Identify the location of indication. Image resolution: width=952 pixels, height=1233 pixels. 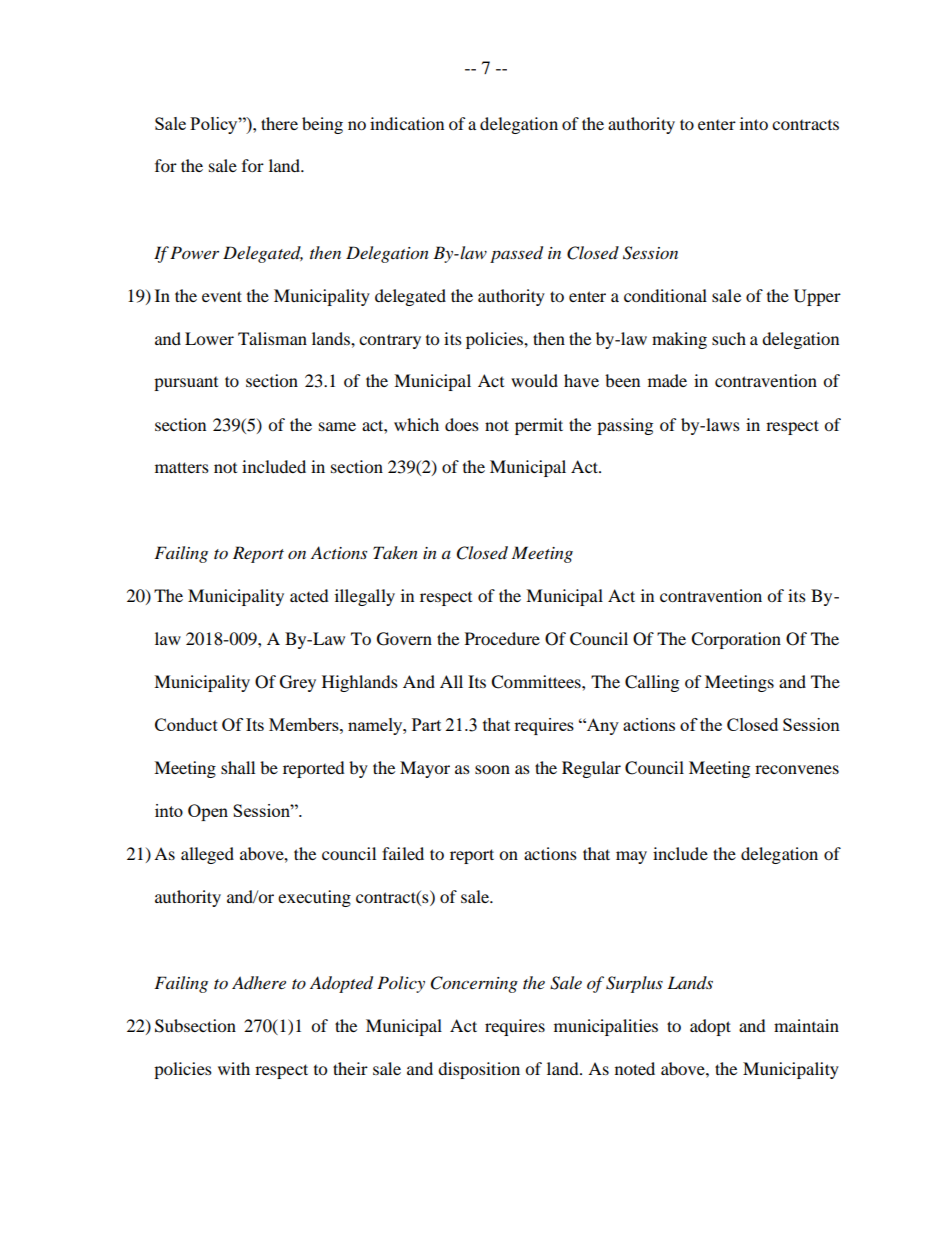
(407, 123).
